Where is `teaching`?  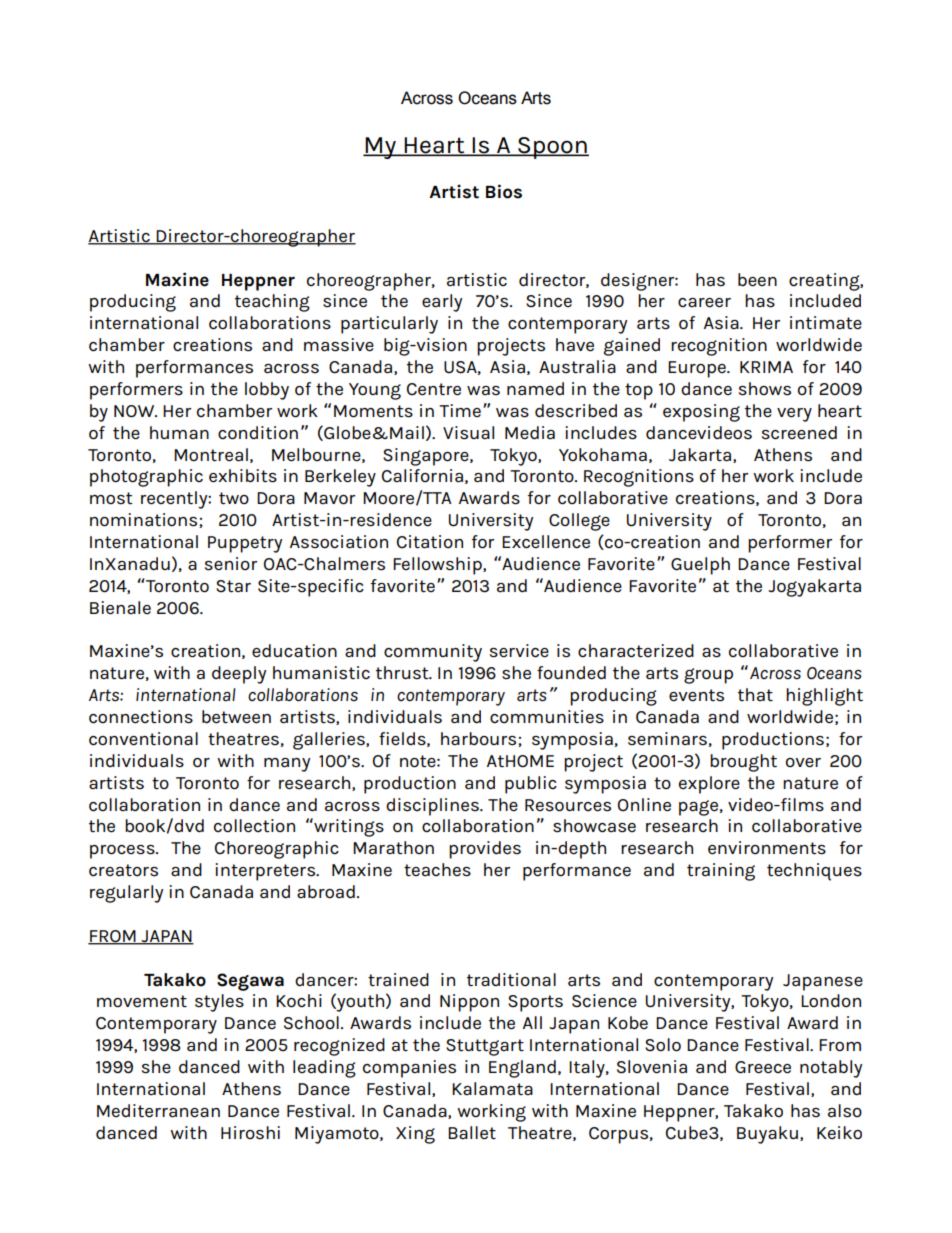
teaching is located at coordinates (272, 303).
